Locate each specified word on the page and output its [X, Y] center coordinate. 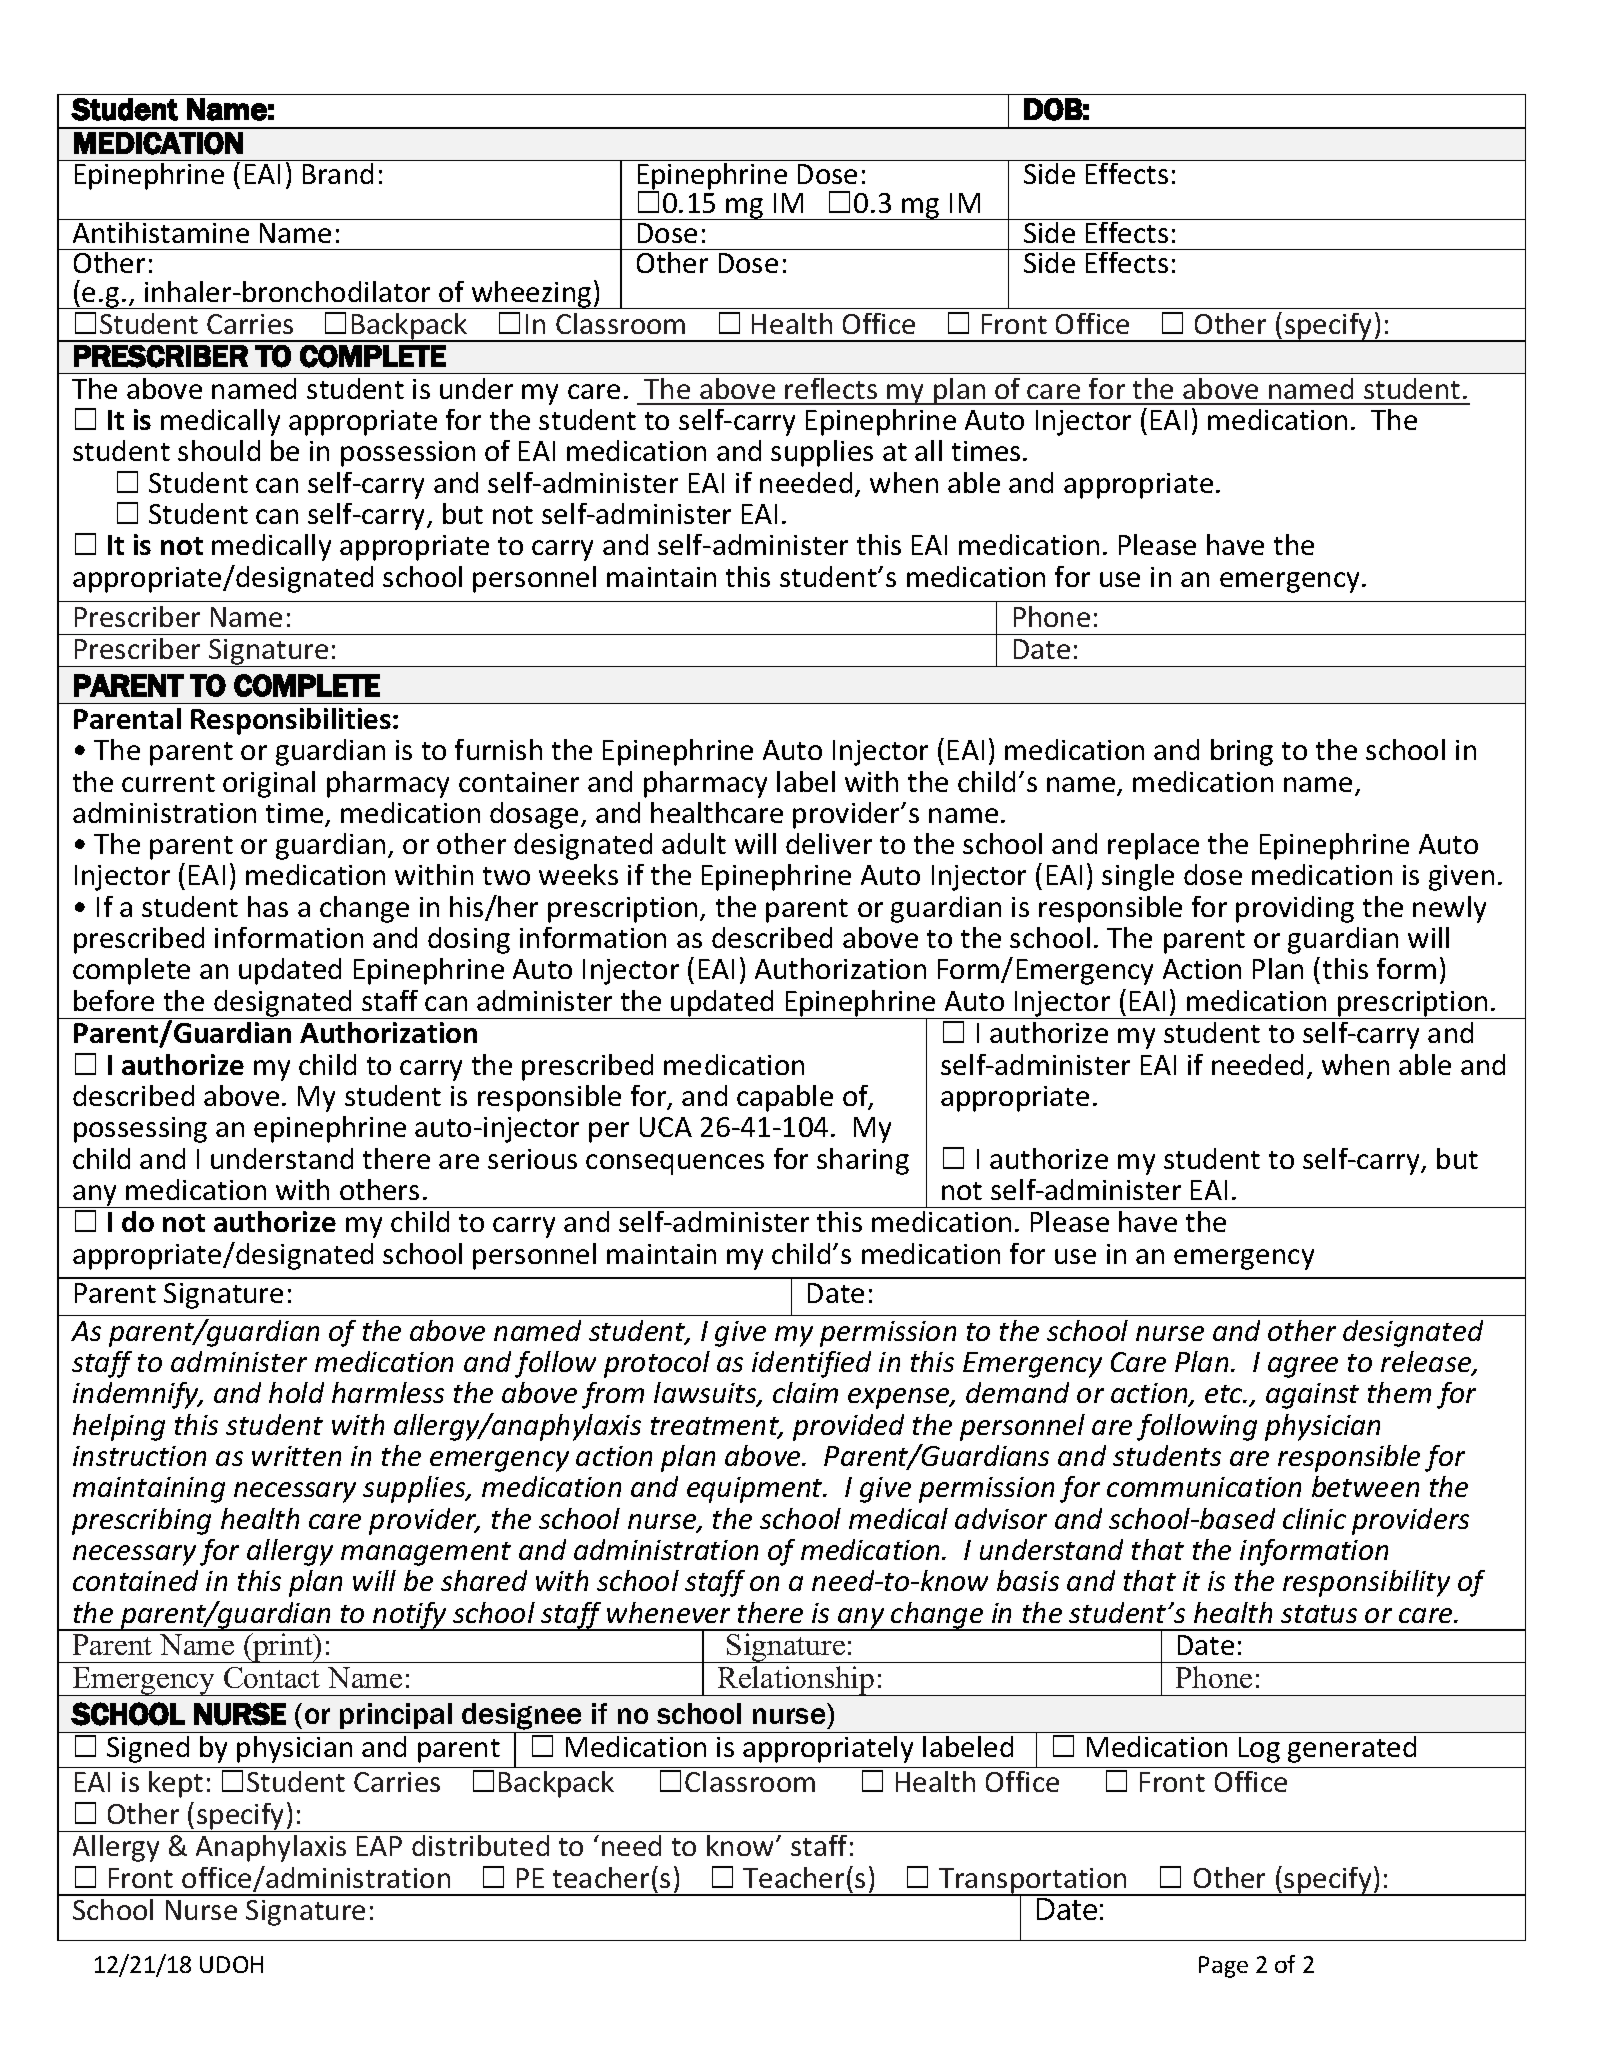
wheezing [532, 295]
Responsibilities [291, 721]
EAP [379, 1846]
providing [1295, 909]
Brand [338, 173]
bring [1242, 752]
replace [1153, 846]
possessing [140, 1130]
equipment [756, 1490]
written [296, 1456]
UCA [666, 1127]
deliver [829, 843]
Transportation [1033, 1882]
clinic [1314, 1518]
